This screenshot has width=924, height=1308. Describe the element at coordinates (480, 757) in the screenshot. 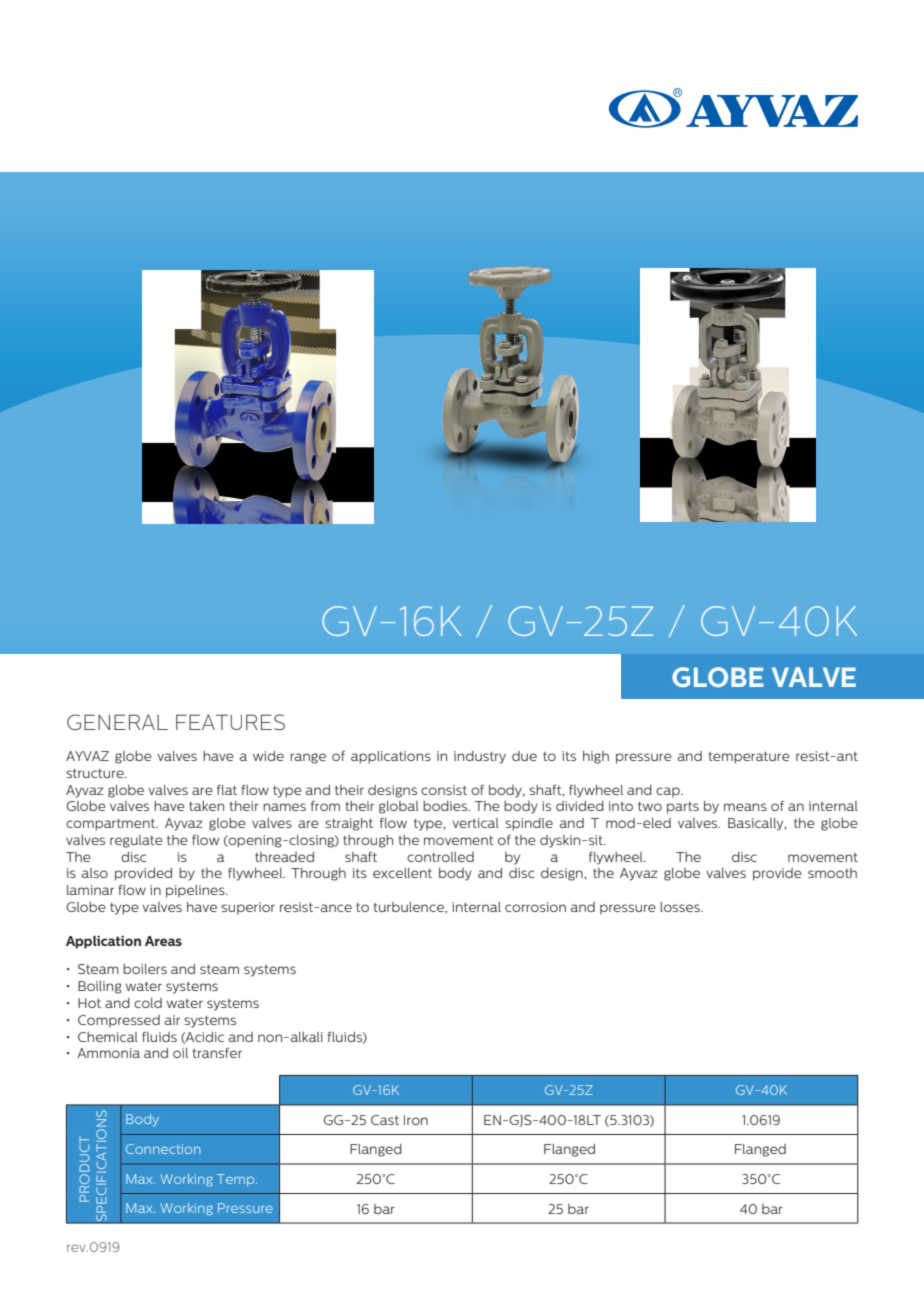

I see `industry` at that location.
